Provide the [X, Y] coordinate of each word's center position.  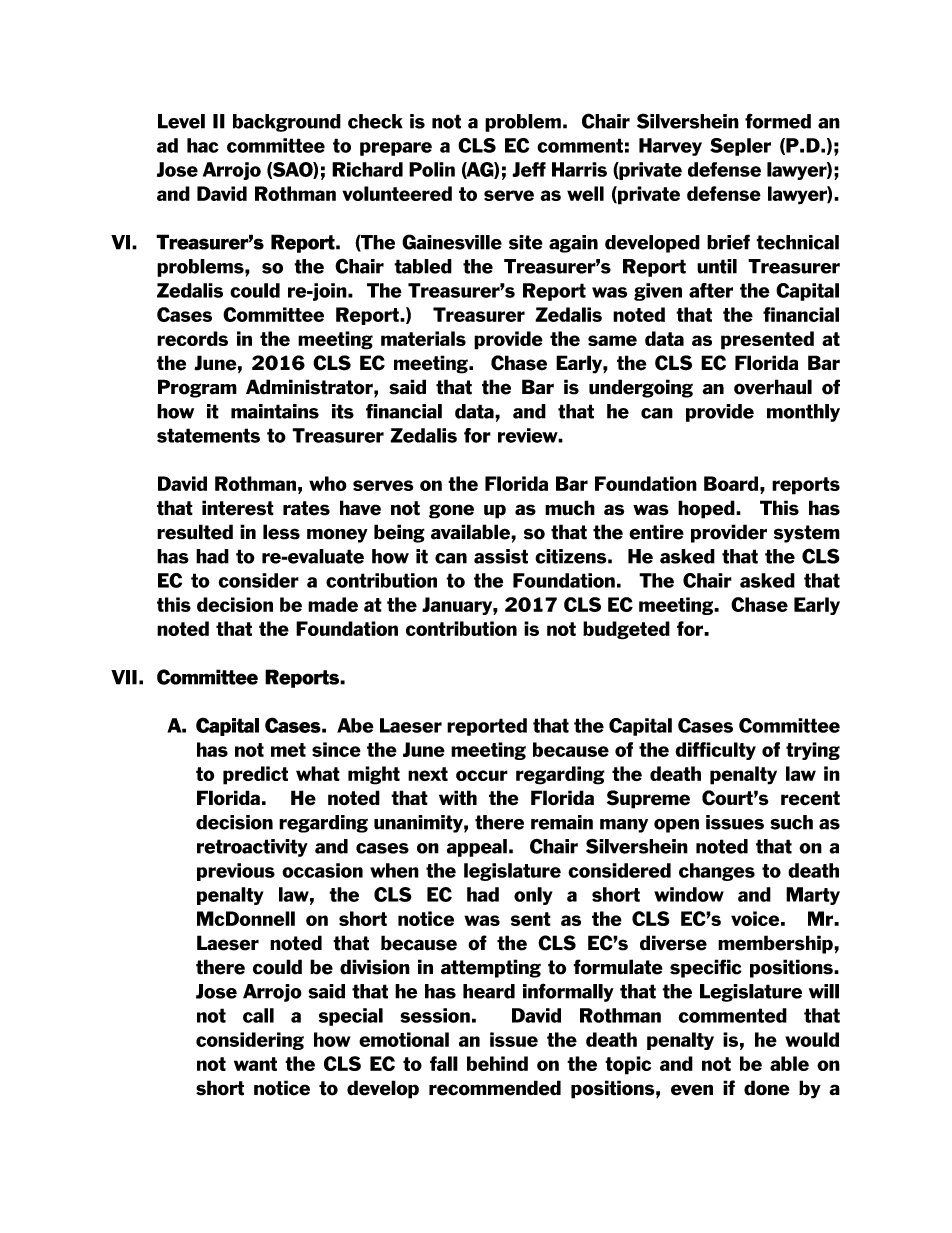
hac [203, 145]
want [255, 1064]
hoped [707, 509]
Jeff [529, 169]
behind [497, 1063]
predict [255, 775]
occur [482, 775]
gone [451, 511]
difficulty [715, 751]
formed [778, 121]
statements [208, 435]
